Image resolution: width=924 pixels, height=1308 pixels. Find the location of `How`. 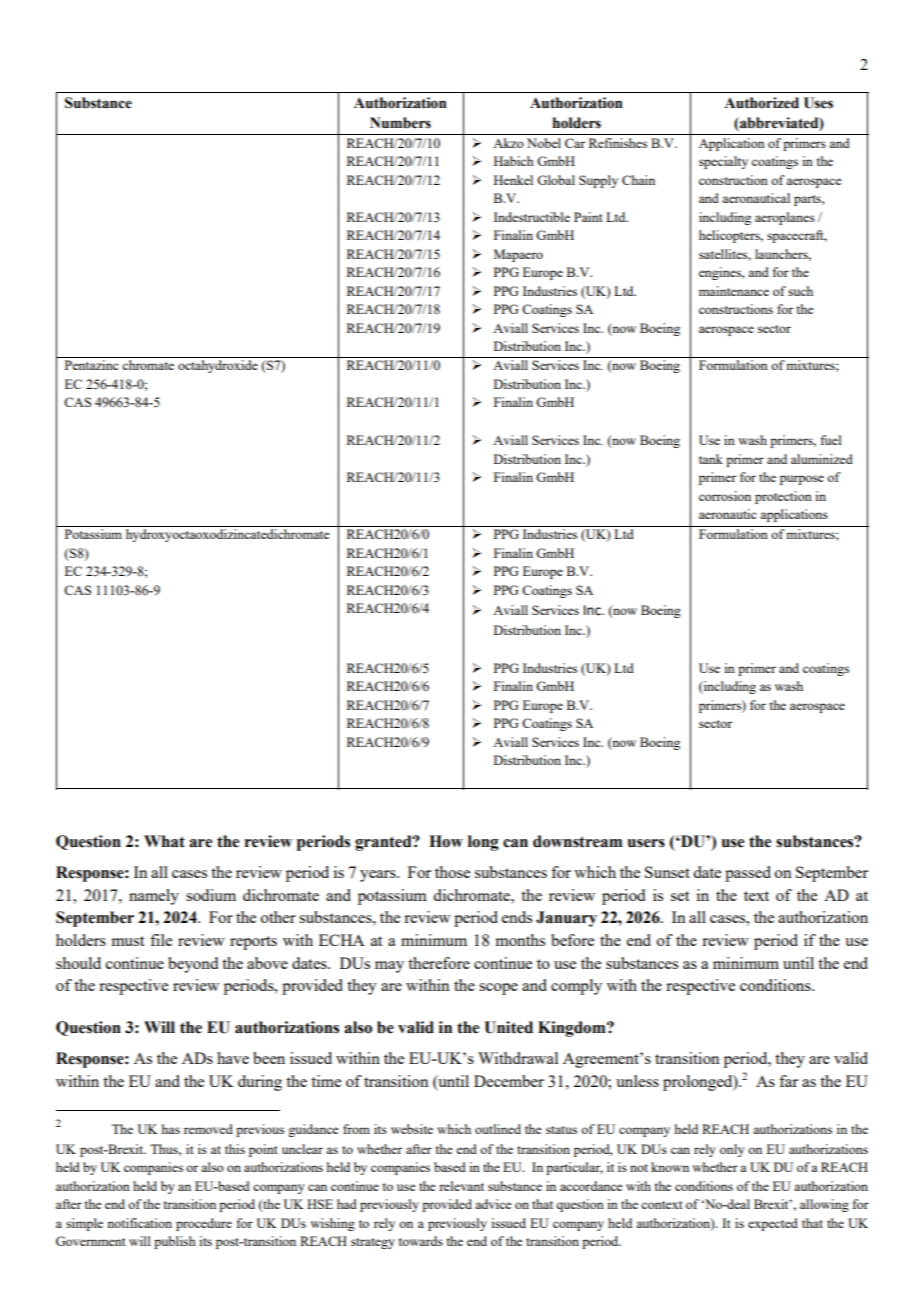

How is located at coordinates (446, 841).
